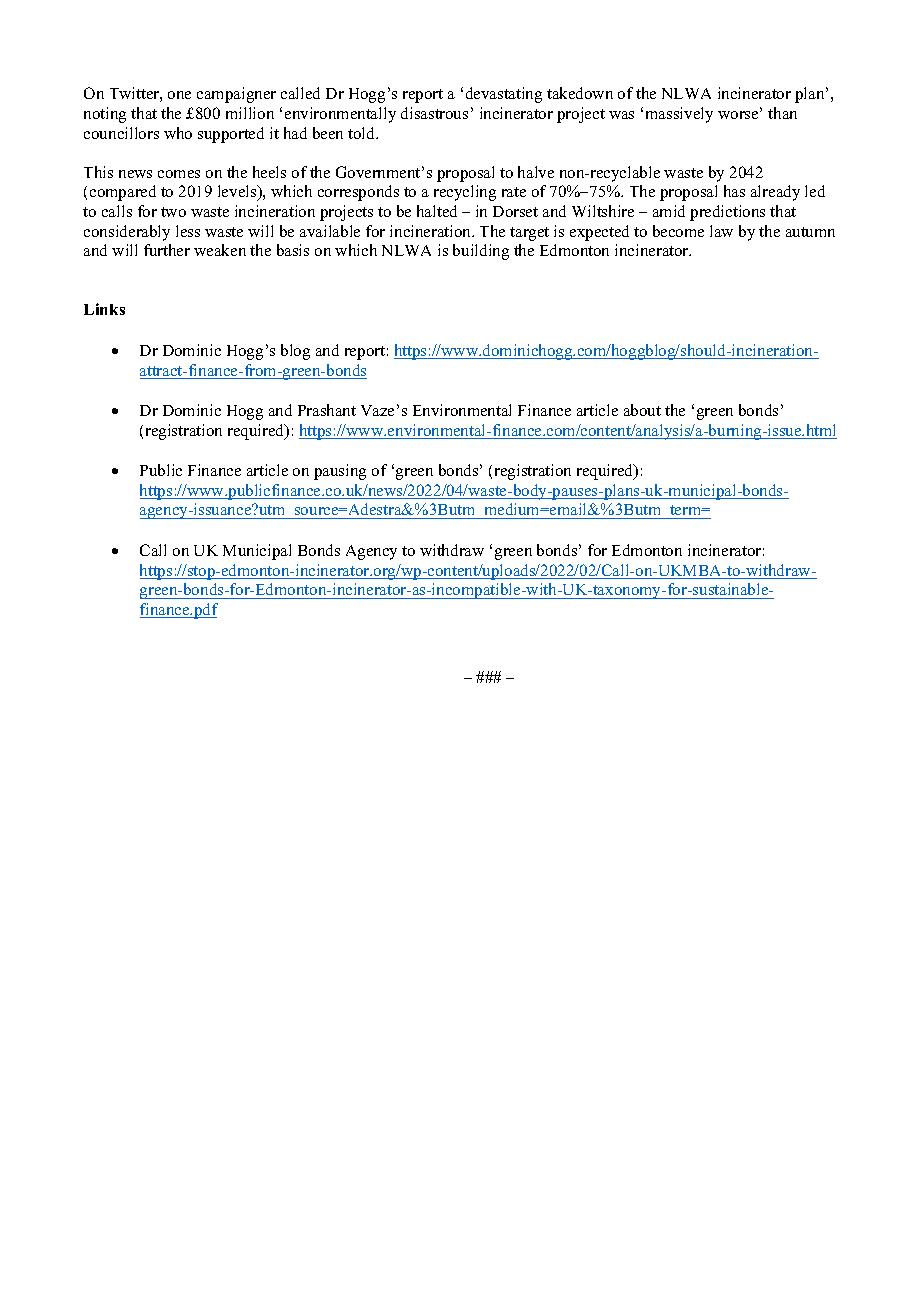  What do you see at coordinates (340, 472) in the screenshot?
I see `pausing` at bounding box center [340, 472].
